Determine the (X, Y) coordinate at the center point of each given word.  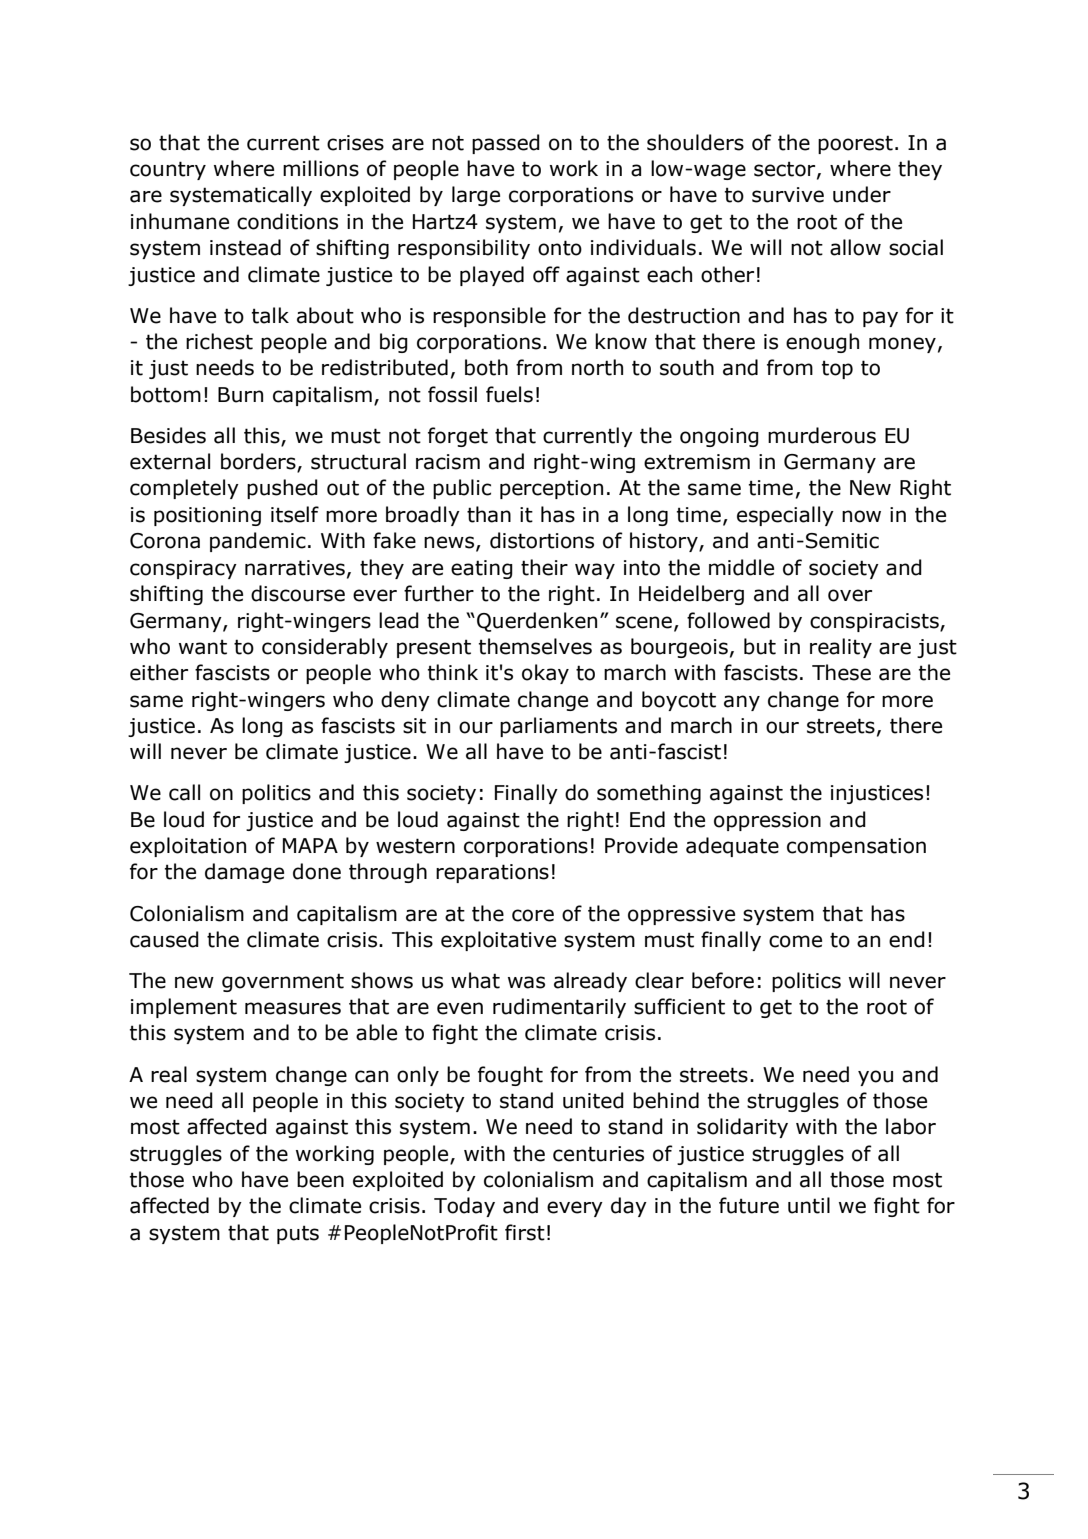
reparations (492, 873)
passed (506, 144)
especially (785, 516)
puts (298, 1234)
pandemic (258, 542)
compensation (856, 847)
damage (244, 873)
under (862, 194)
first (525, 1232)
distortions (542, 540)
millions (321, 168)
